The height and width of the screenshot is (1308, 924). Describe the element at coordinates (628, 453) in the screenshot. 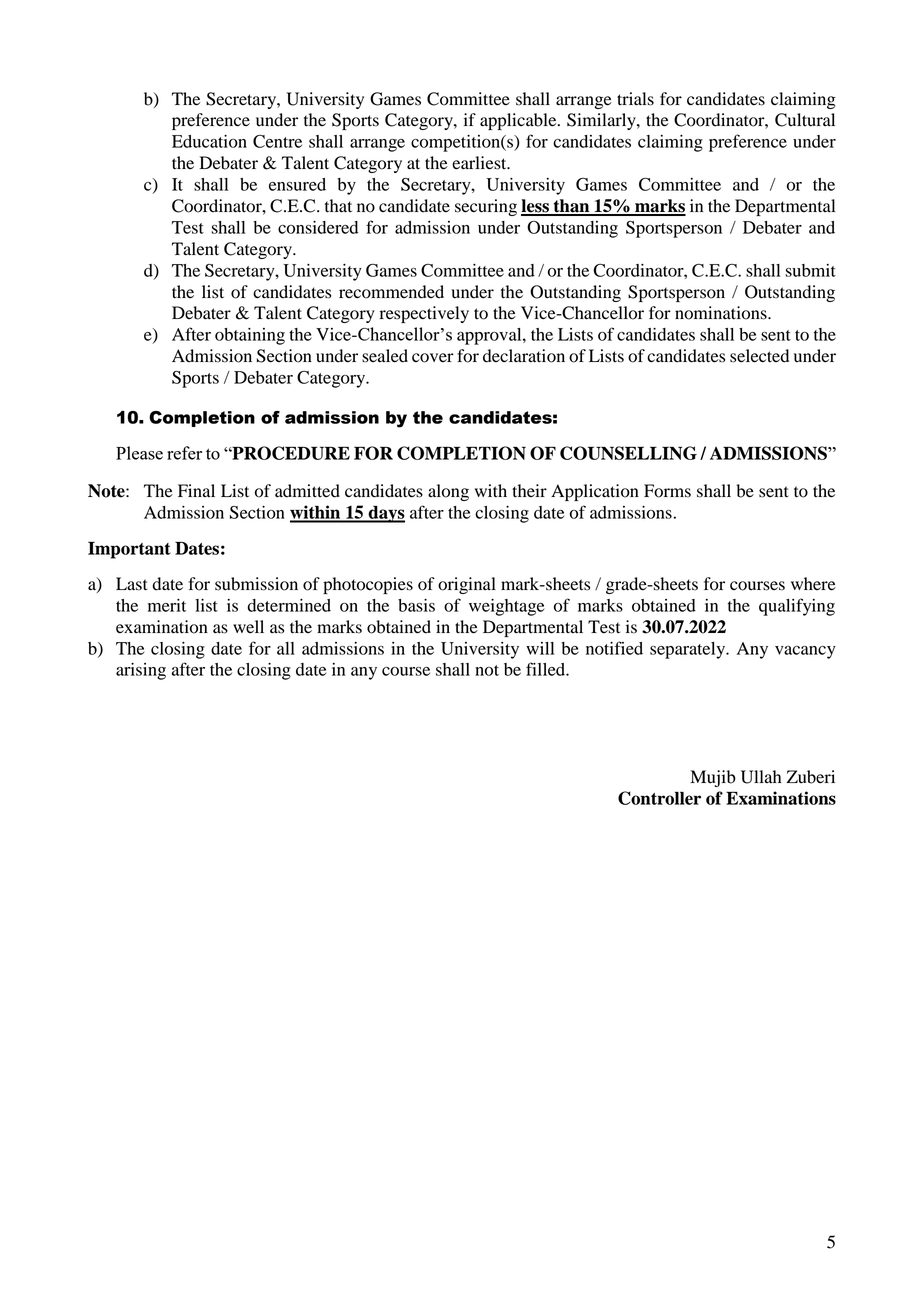

I see `COUNSELLING` at that location.
